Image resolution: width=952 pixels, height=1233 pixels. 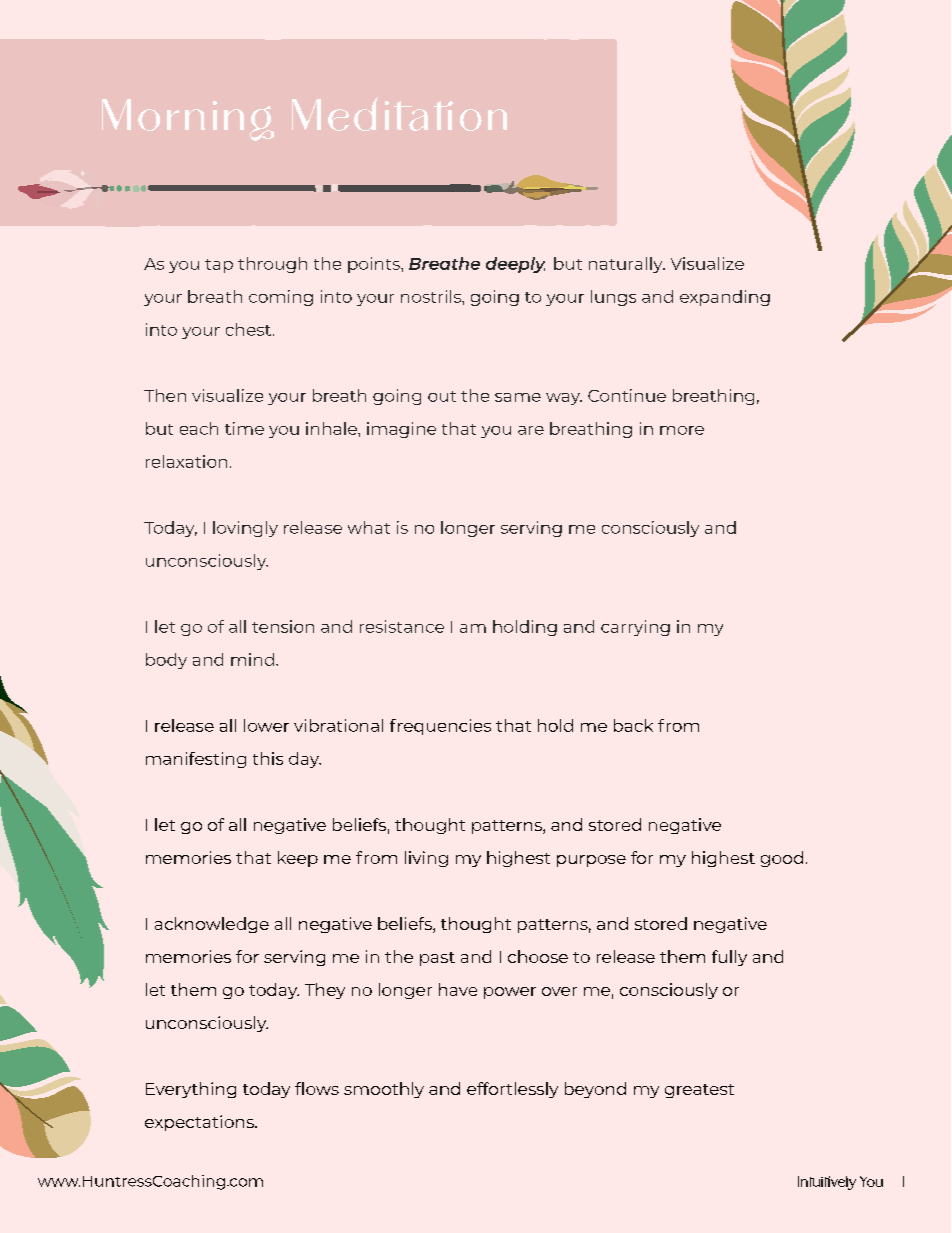 What do you see at coordinates (191, 1090) in the screenshot?
I see `Everything` at bounding box center [191, 1090].
